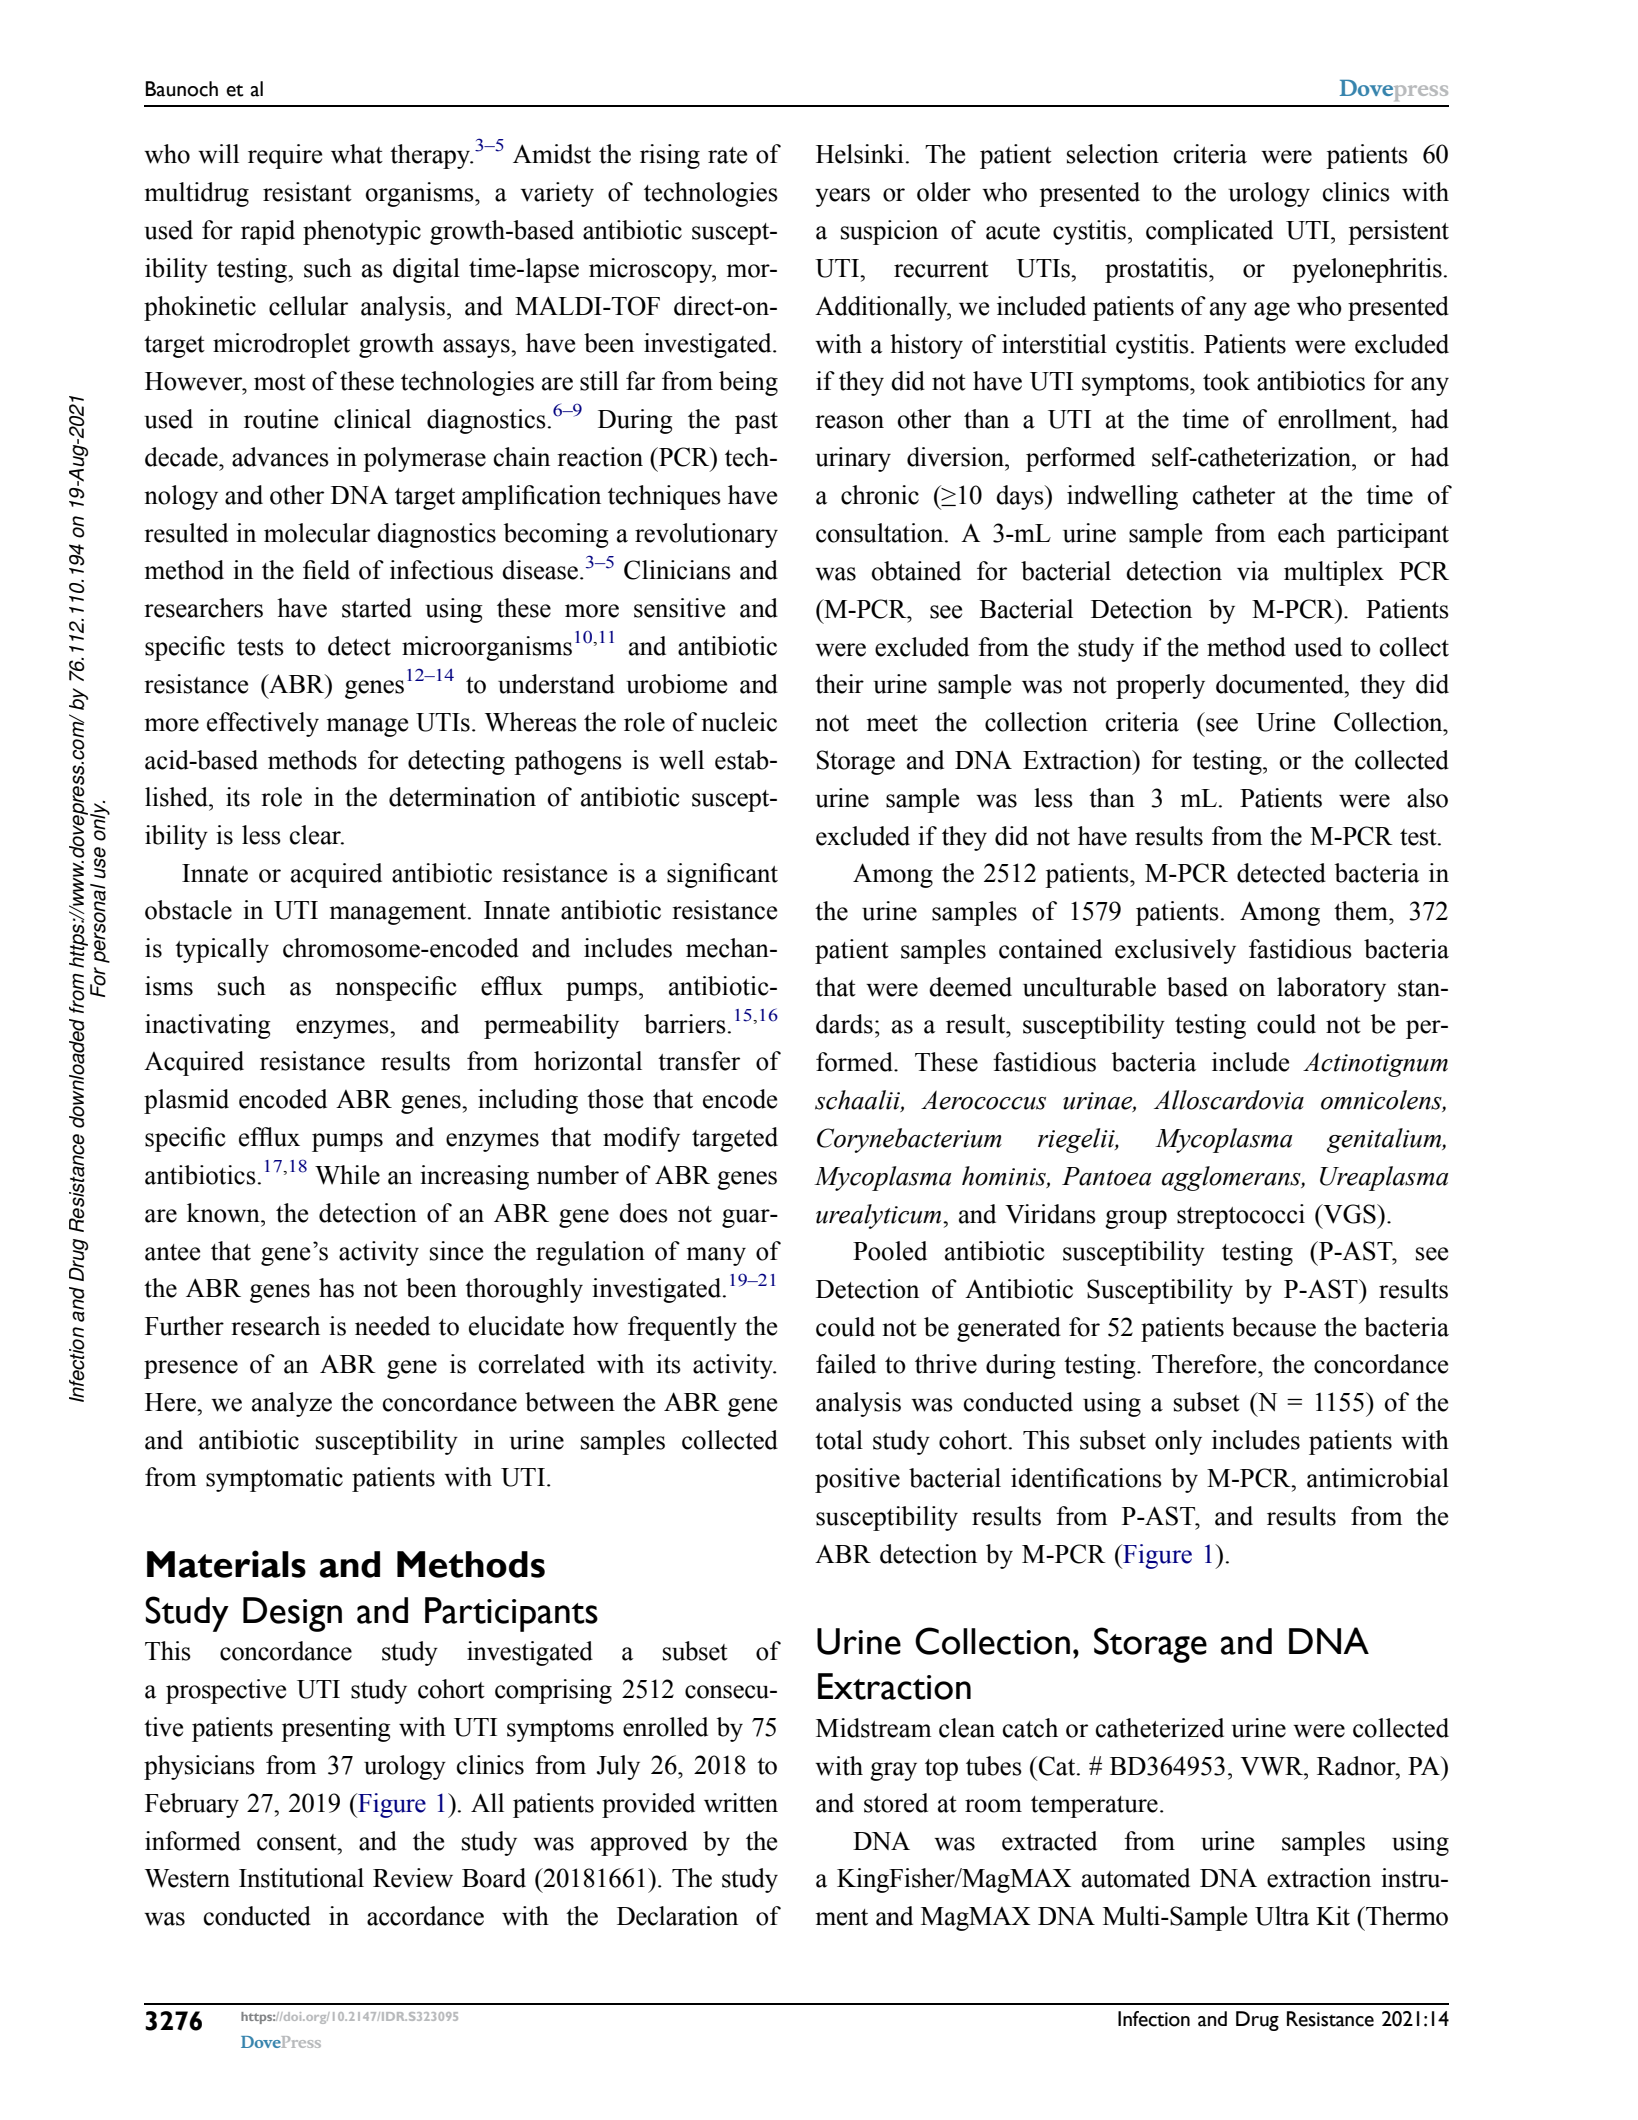  What do you see at coordinates (1331, 989) in the page?
I see `laboratory` at bounding box center [1331, 989].
